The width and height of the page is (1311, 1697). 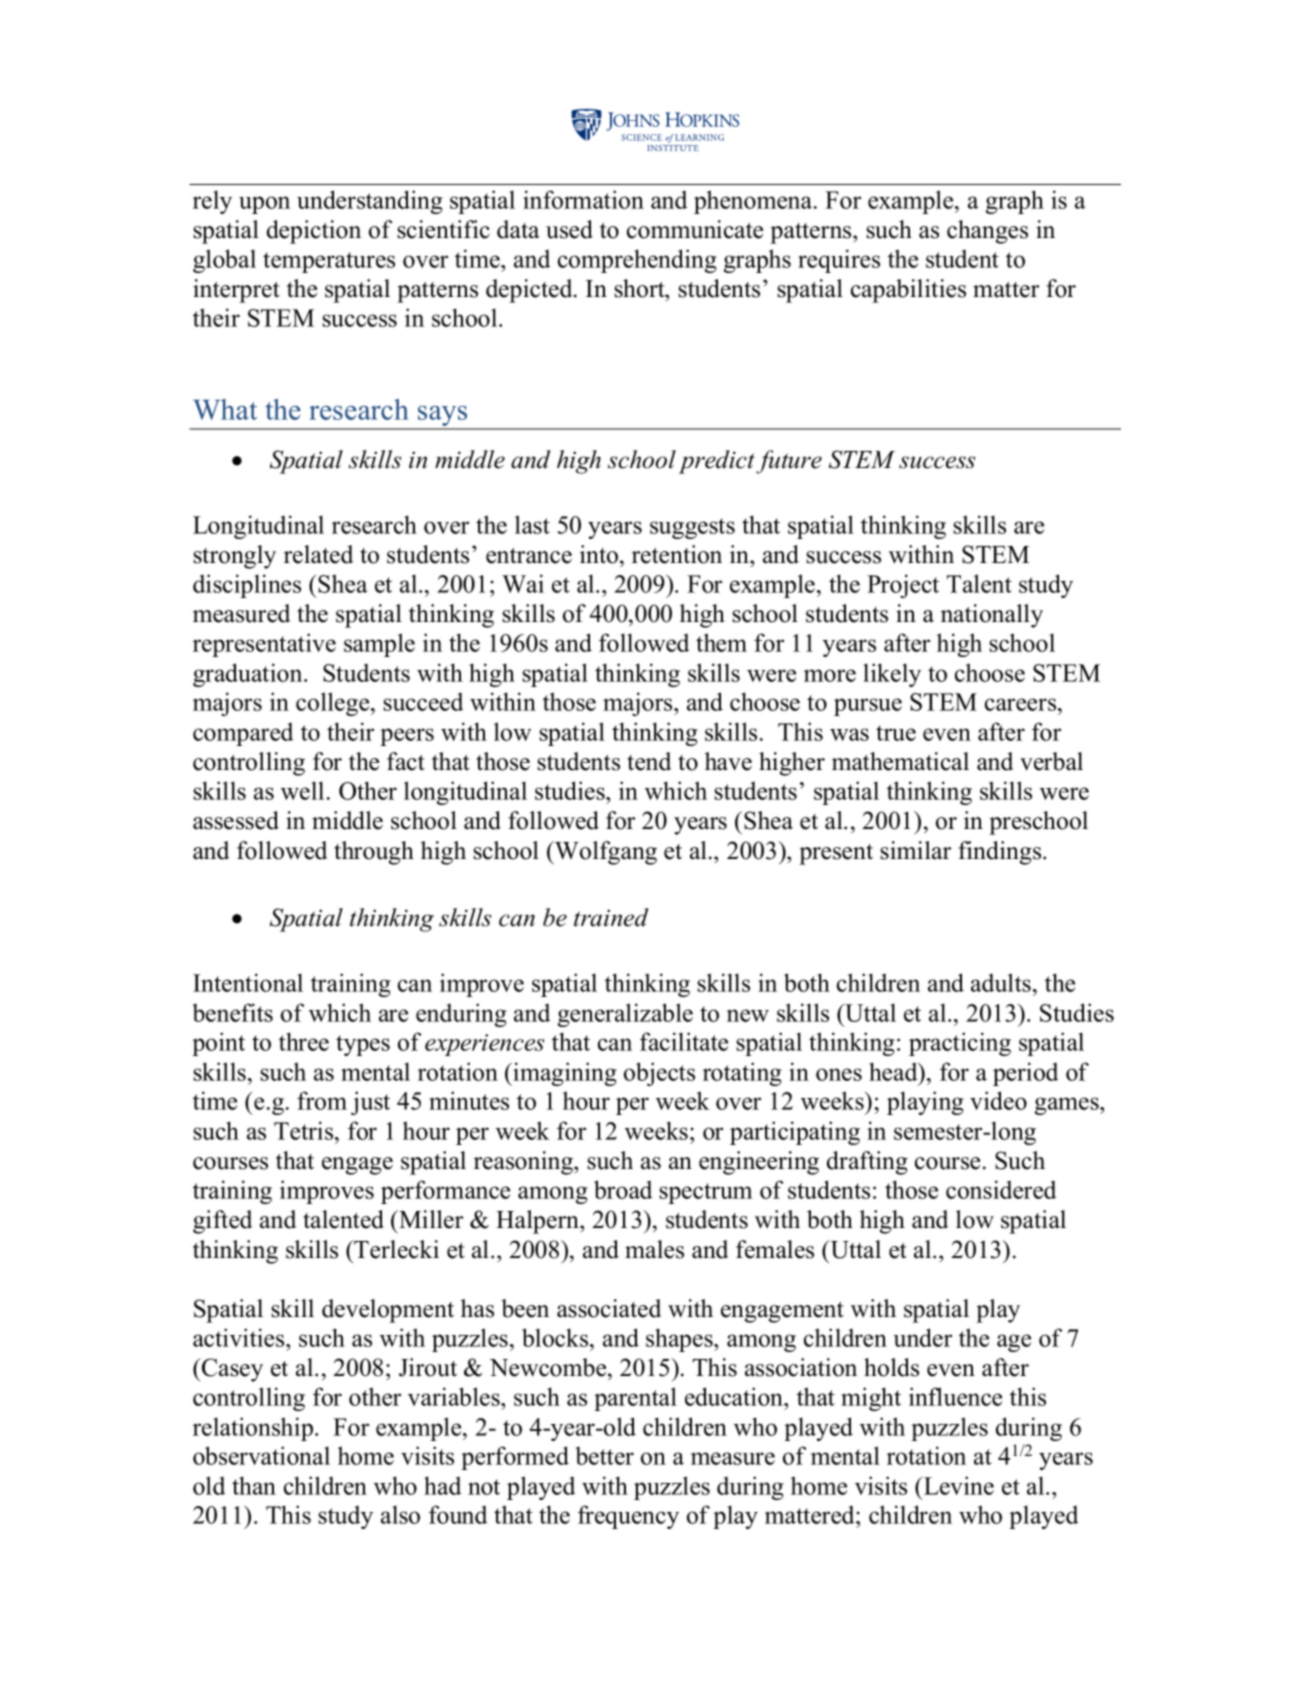 I want to click on observational, so click(x=261, y=1455).
